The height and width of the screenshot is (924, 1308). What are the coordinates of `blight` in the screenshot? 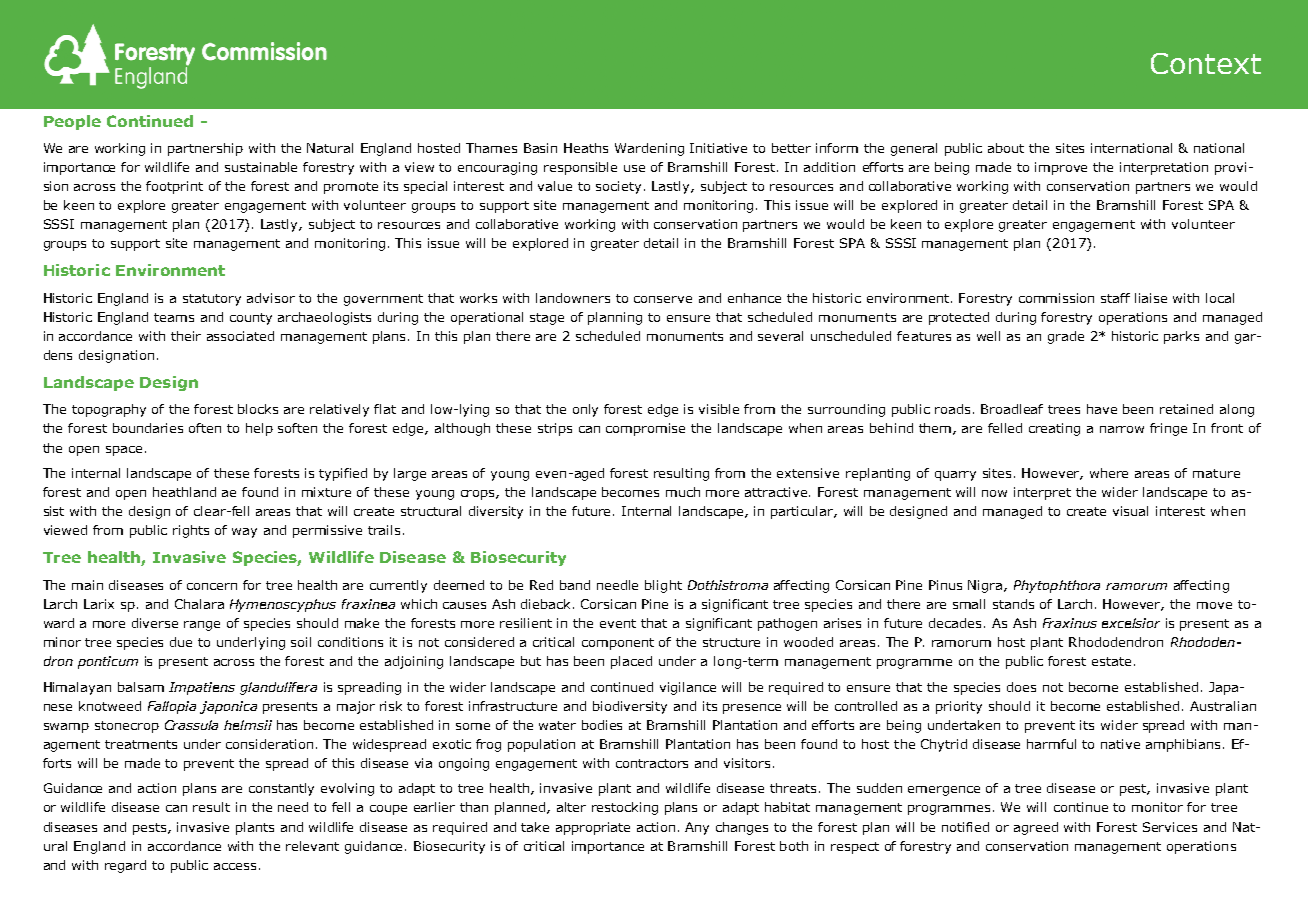 It's located at (663, 586).
